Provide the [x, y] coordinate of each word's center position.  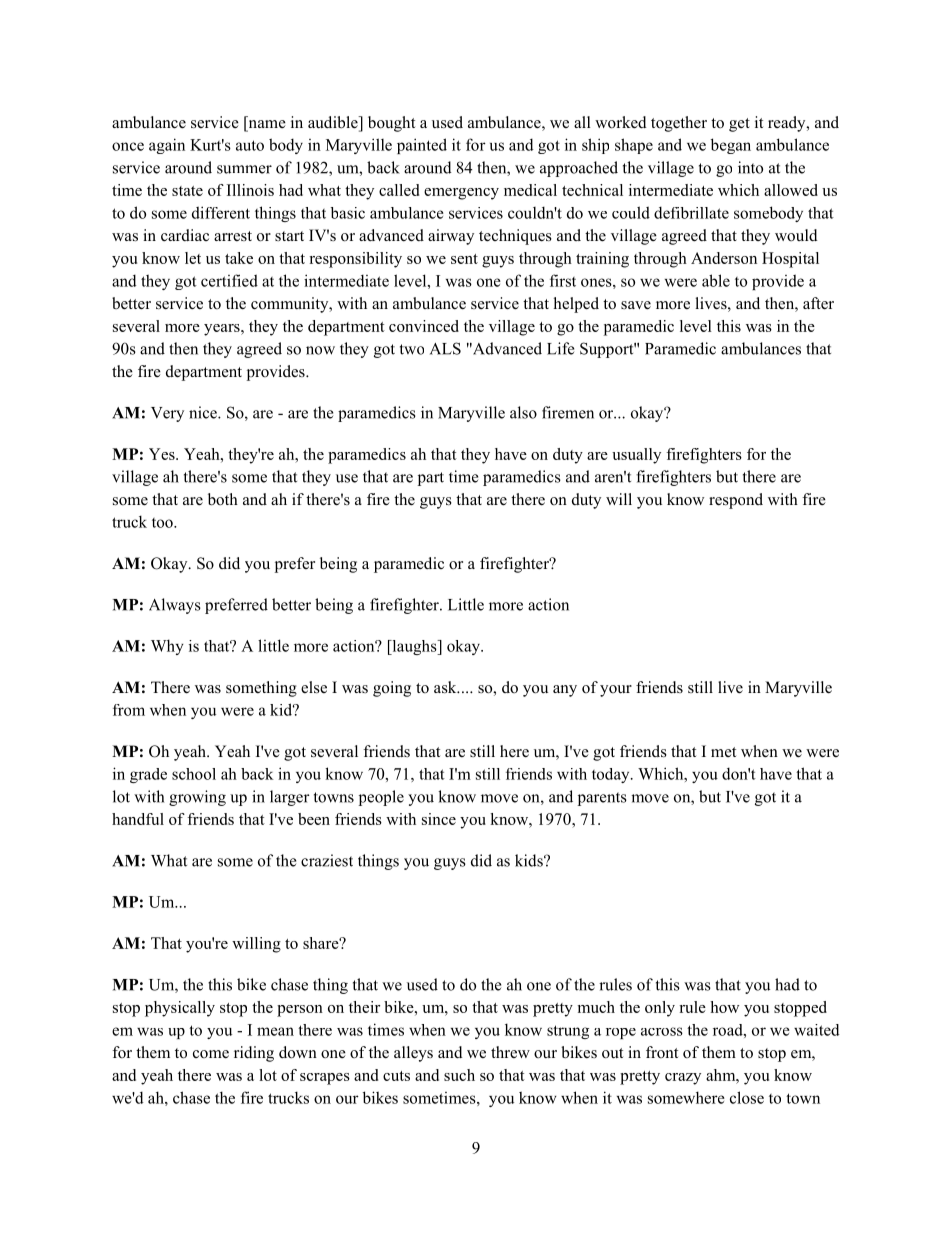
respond [736, 501]
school [194, 774]
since [439, 819]
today [612, 775]
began [731, 146]
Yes [163, 454]
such [459, 1075]
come [211, 1054]
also [523, 412]
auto [250, 145]
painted [422, 146]
